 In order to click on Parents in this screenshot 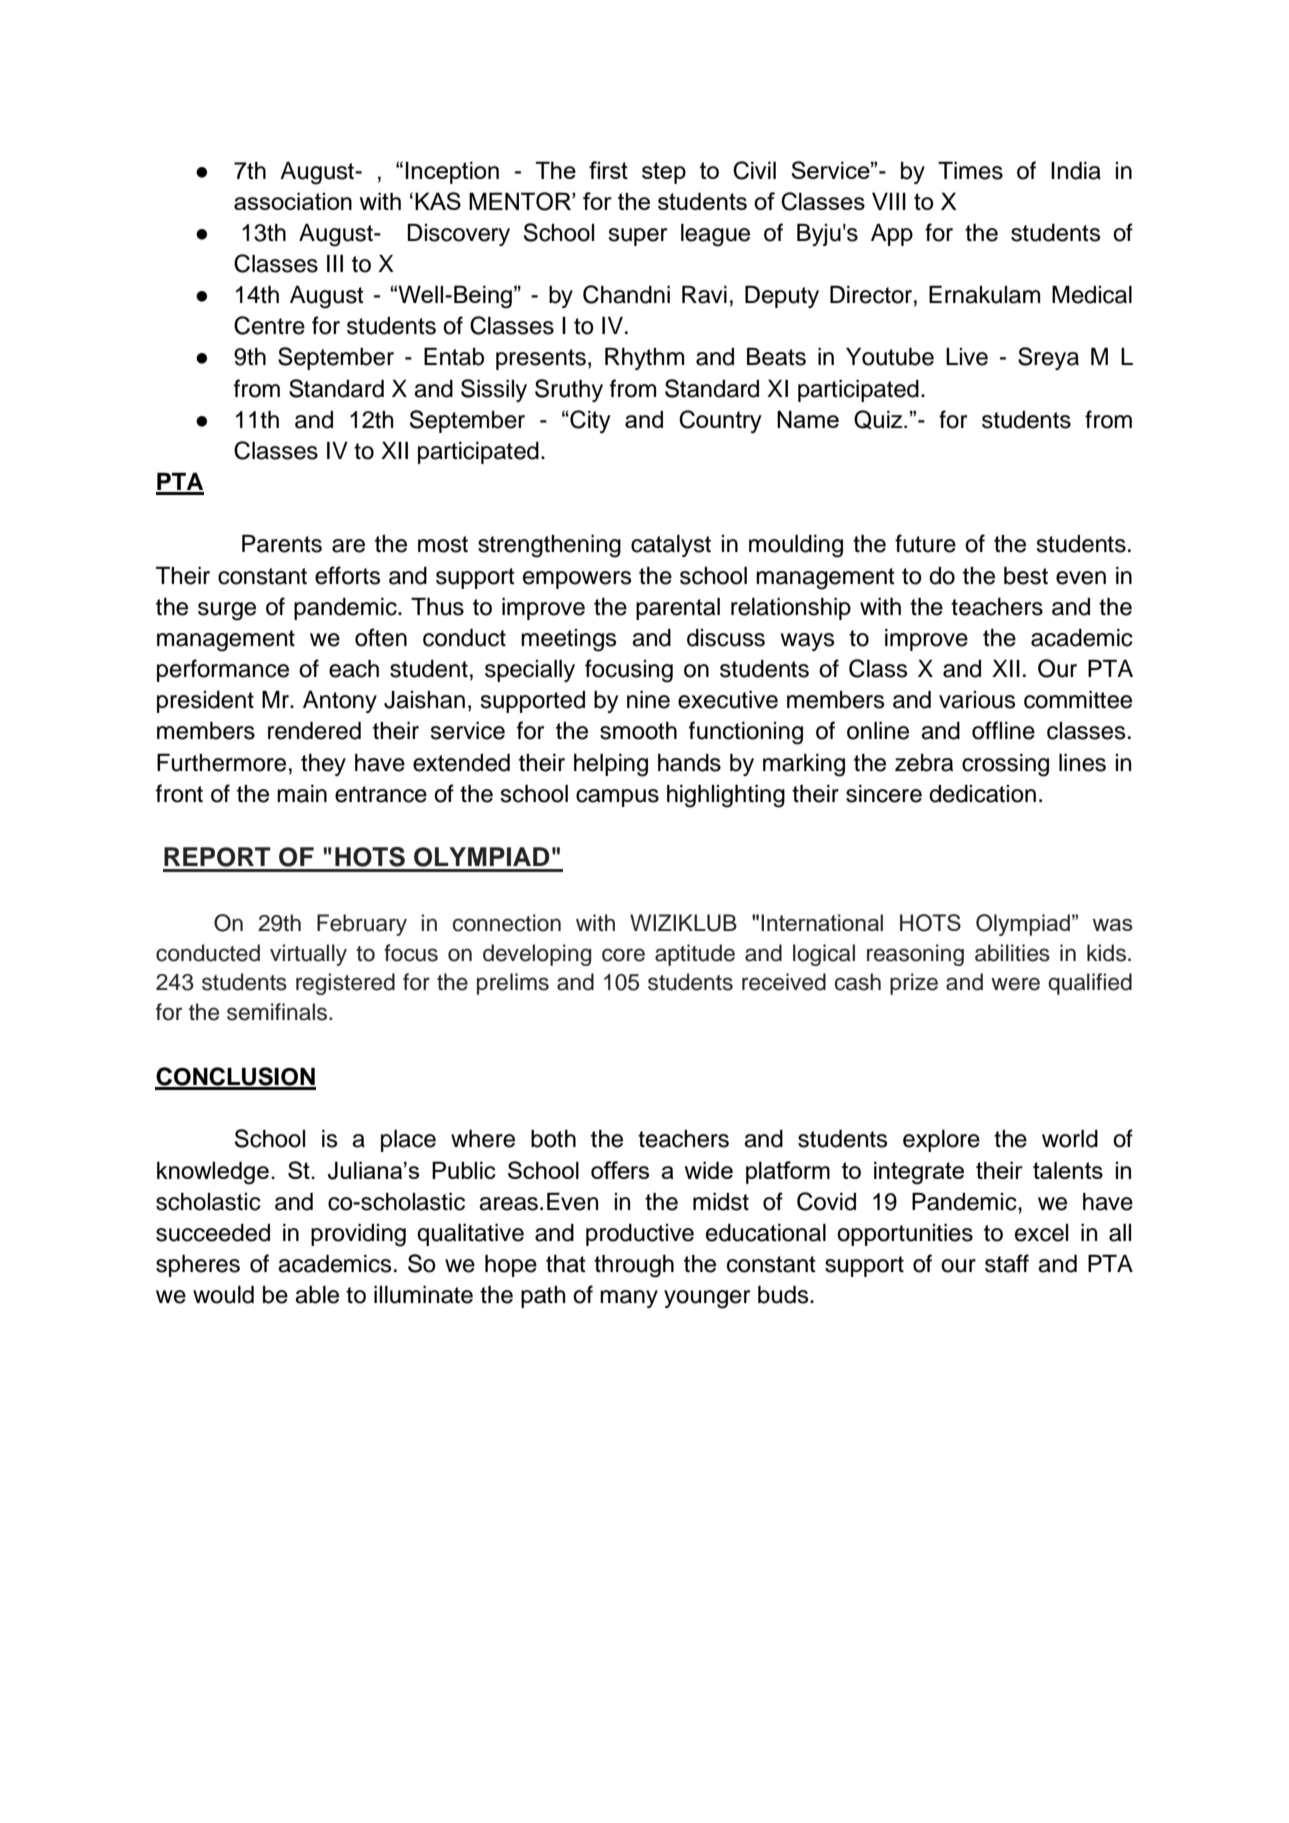, I will do `click(282, 544)`.
